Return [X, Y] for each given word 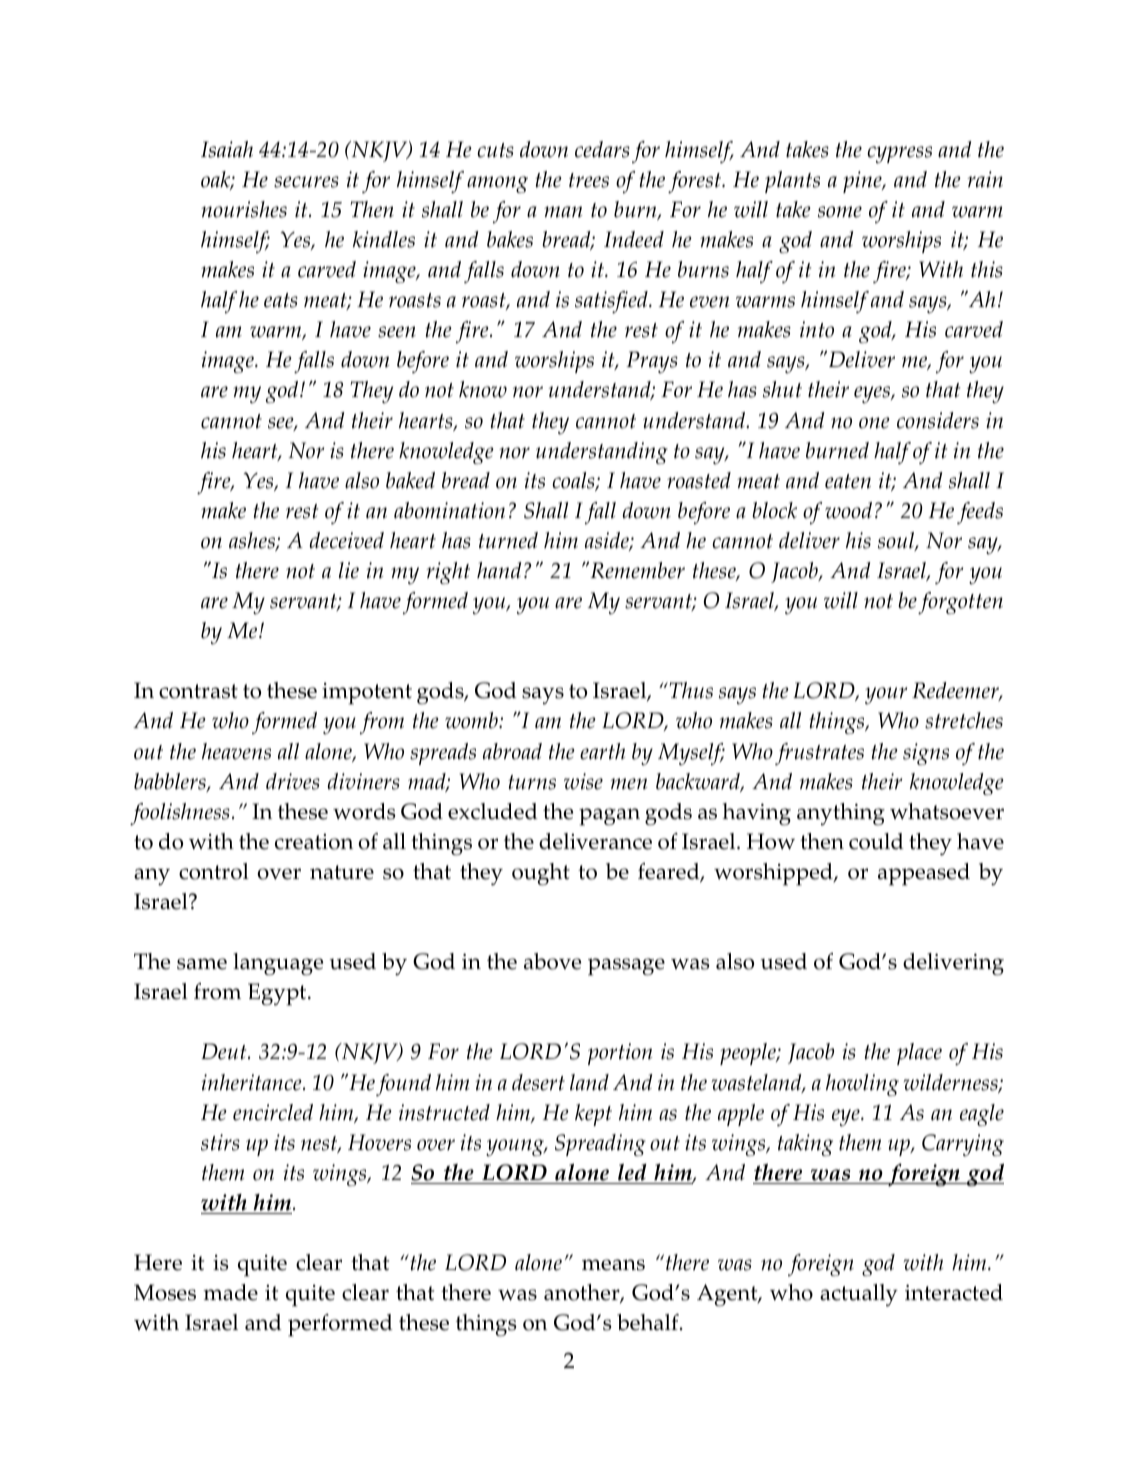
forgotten [960, 603]
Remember [636, 570]
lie [349, 570]
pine [863, 182]
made [230, 1292]
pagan [609, 817]
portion [620, 1054]
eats [281, 300]
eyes [873, 395]
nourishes [244, 209]
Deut [225, 1051]
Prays [652, 362]
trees [589, 180]
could [876, 841]
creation [314, 842]
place [919, 1054]
